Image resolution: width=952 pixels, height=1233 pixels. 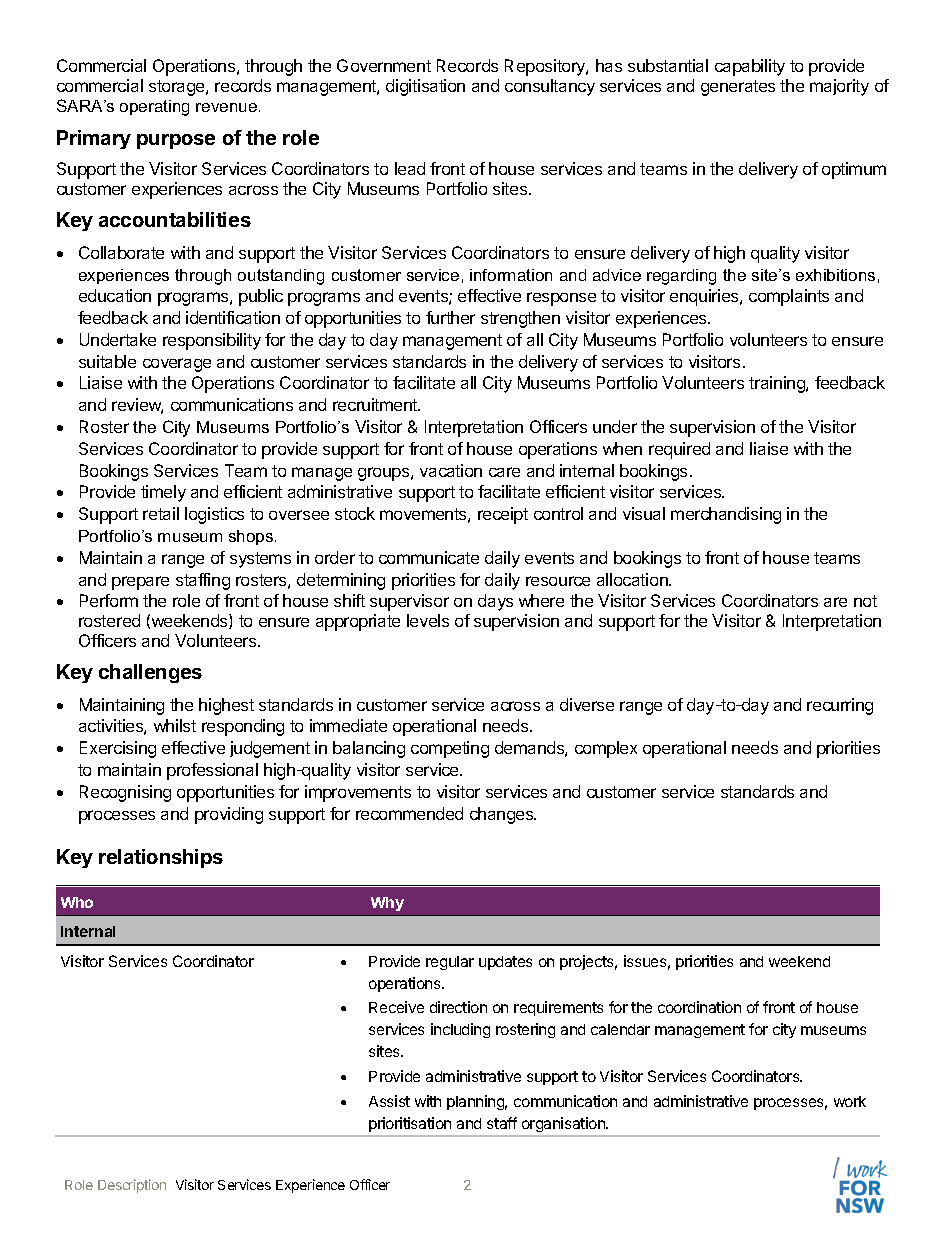 What do you see at coordinates (699, 1007) in the screenshot?
I see `coordination` at bounding box center [699, 1007].
